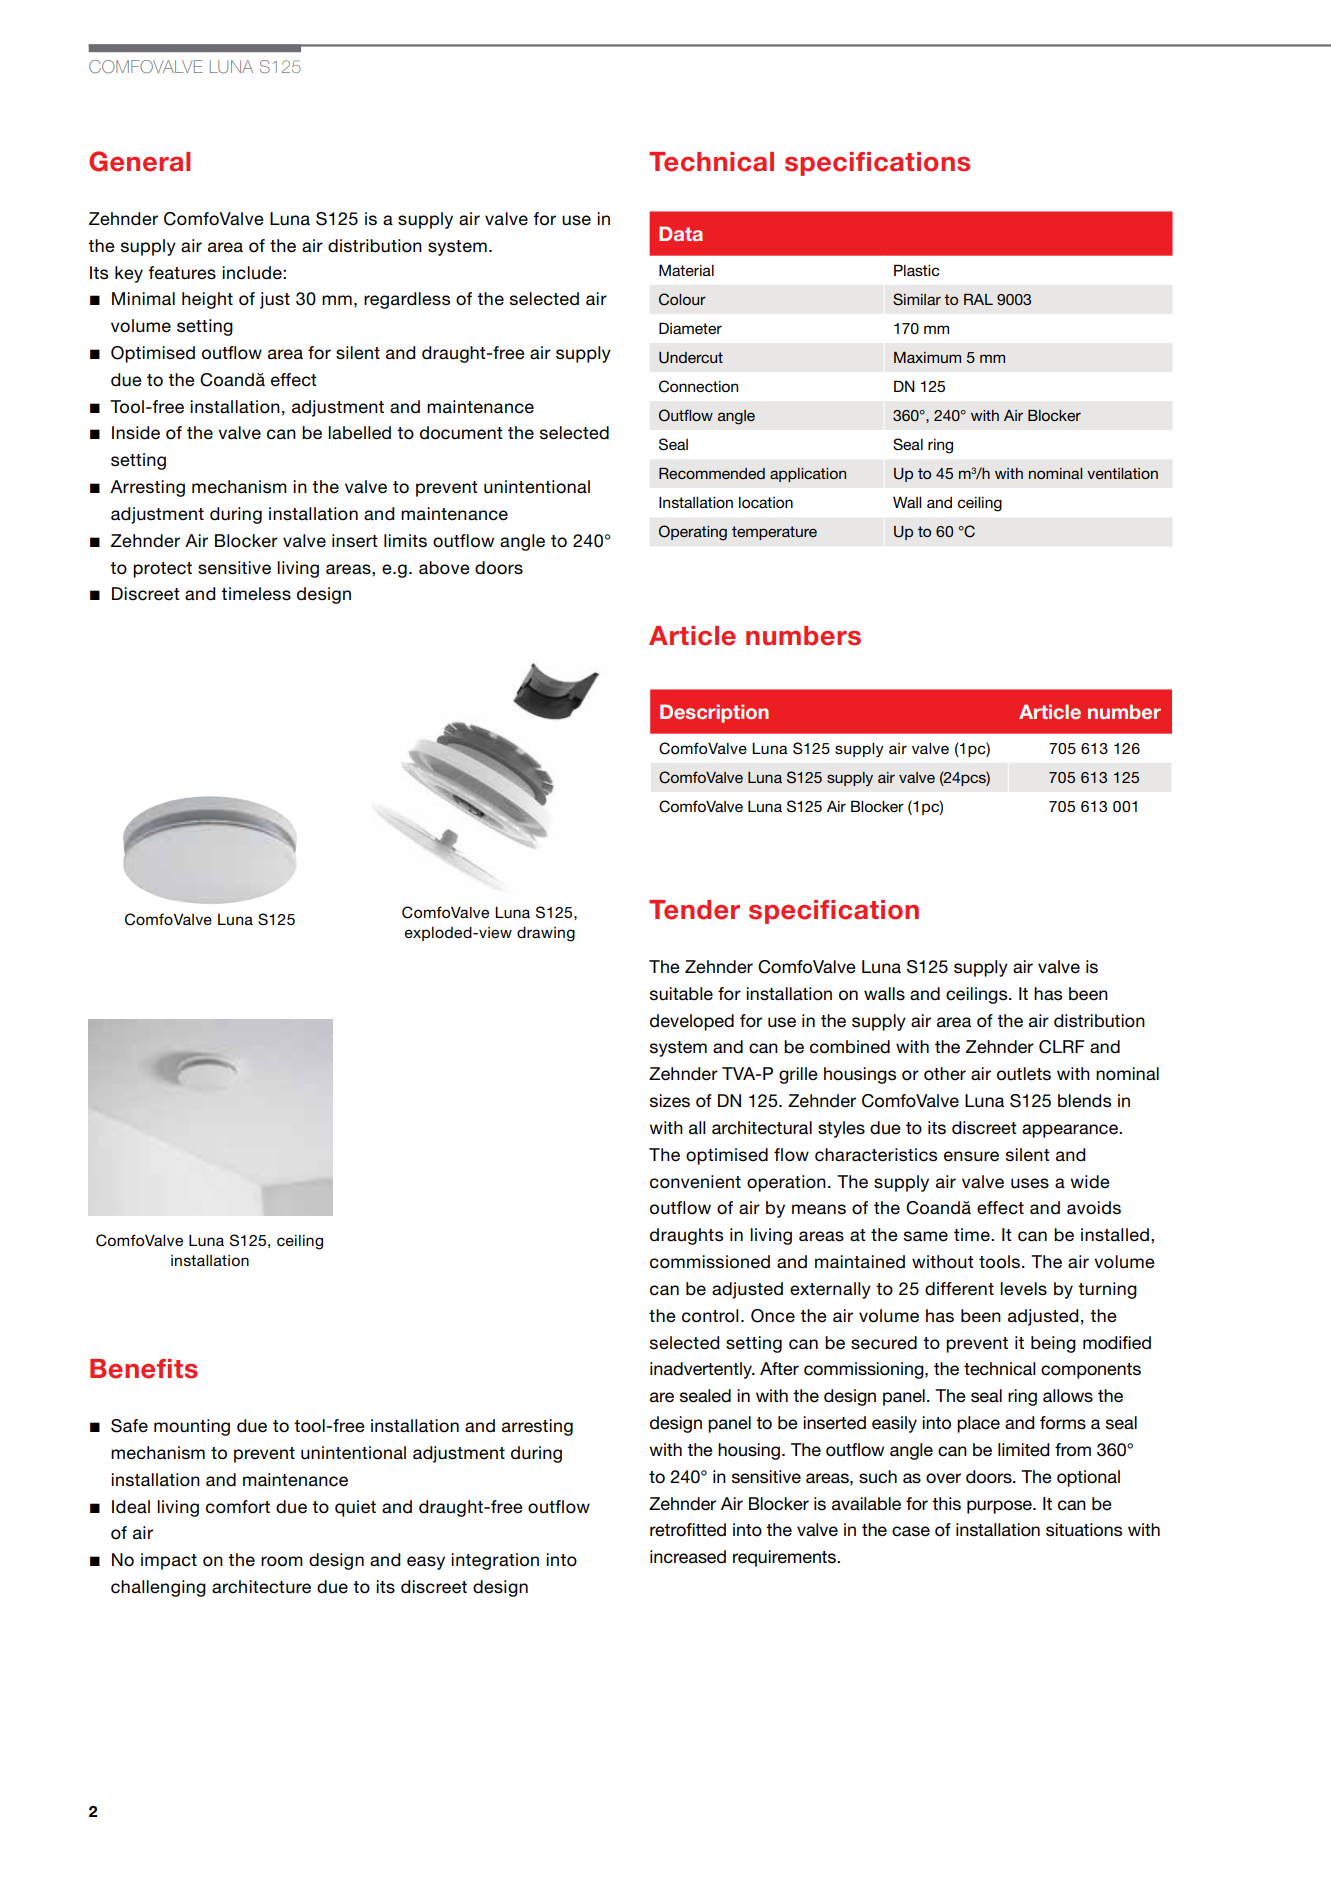  What do you see at coordinates (917, 270) in the screenshot?
I see `Plastic` at bounding box center [917, 270].
